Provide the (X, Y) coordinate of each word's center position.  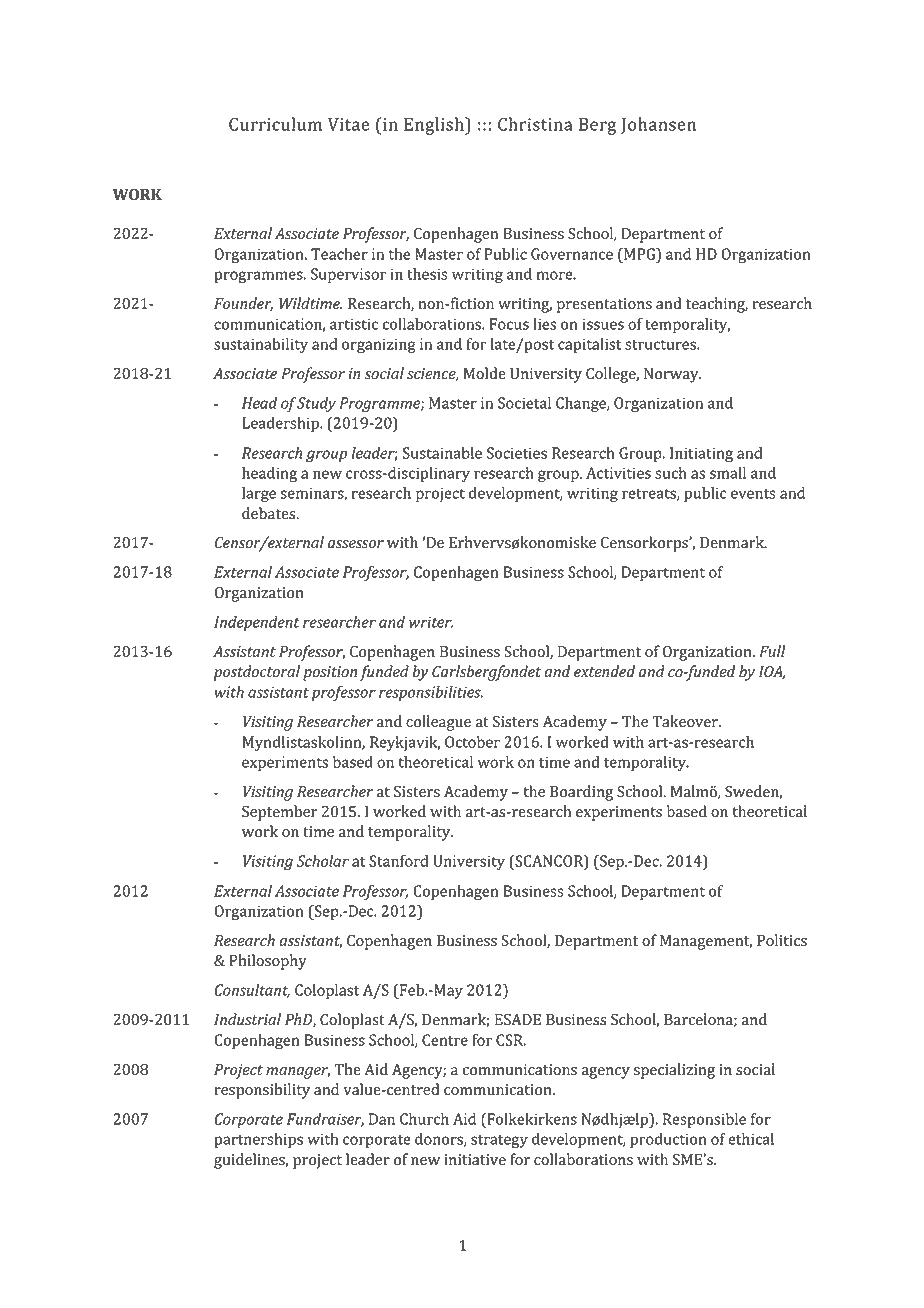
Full (772, 651)
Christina (535, 124)
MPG (640, 254)
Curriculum (275, 124)
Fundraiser (325, 1120)
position (330, 673)
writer (431, 622)
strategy (499, 1142)
